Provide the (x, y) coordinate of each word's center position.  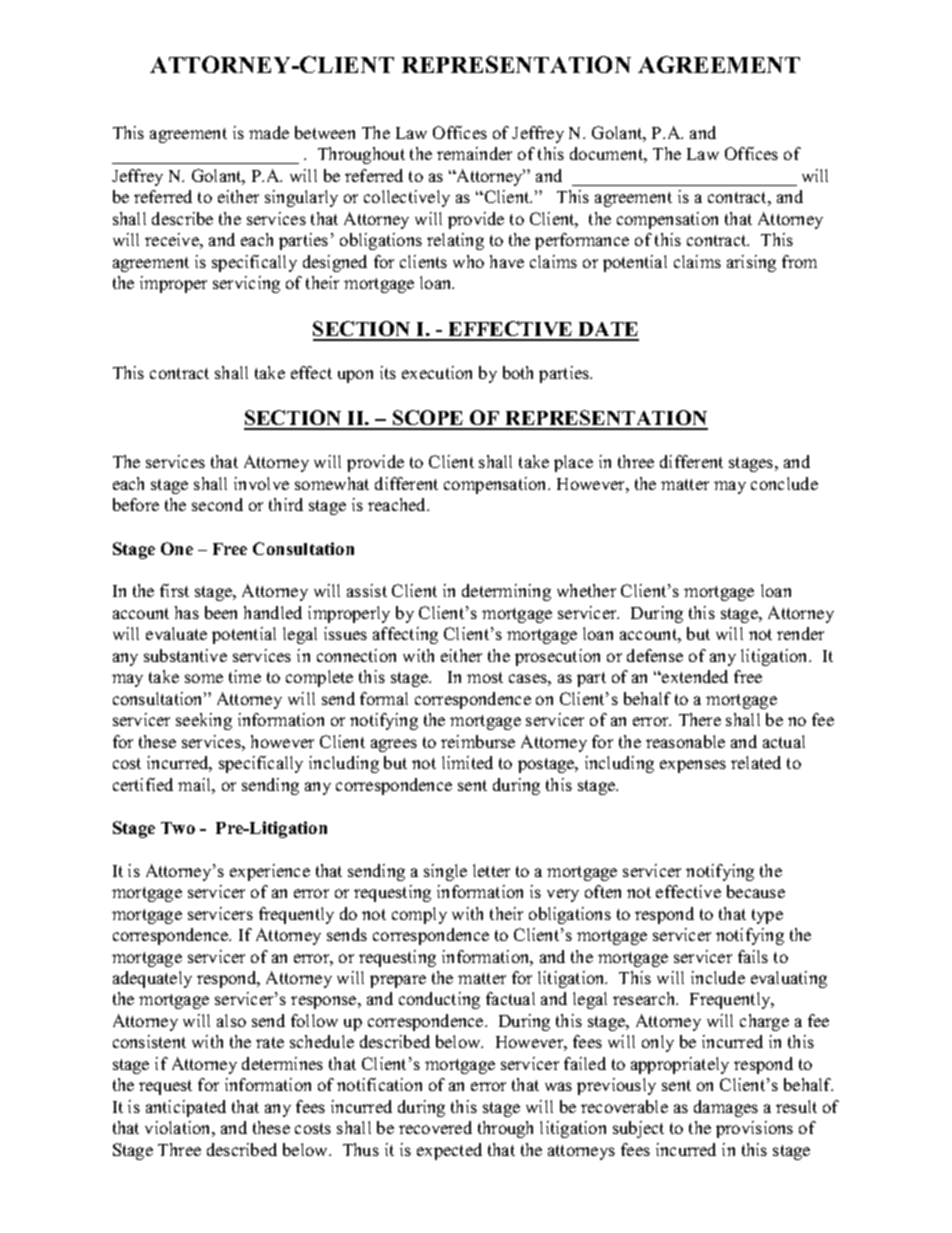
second (217, 504)
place (573, 463)
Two (178, 828)
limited (467, 762)
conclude (784, 483)
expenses (693, 766)
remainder (474, 153)
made (269, 132)
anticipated (186, 1108)
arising (751, 263)
